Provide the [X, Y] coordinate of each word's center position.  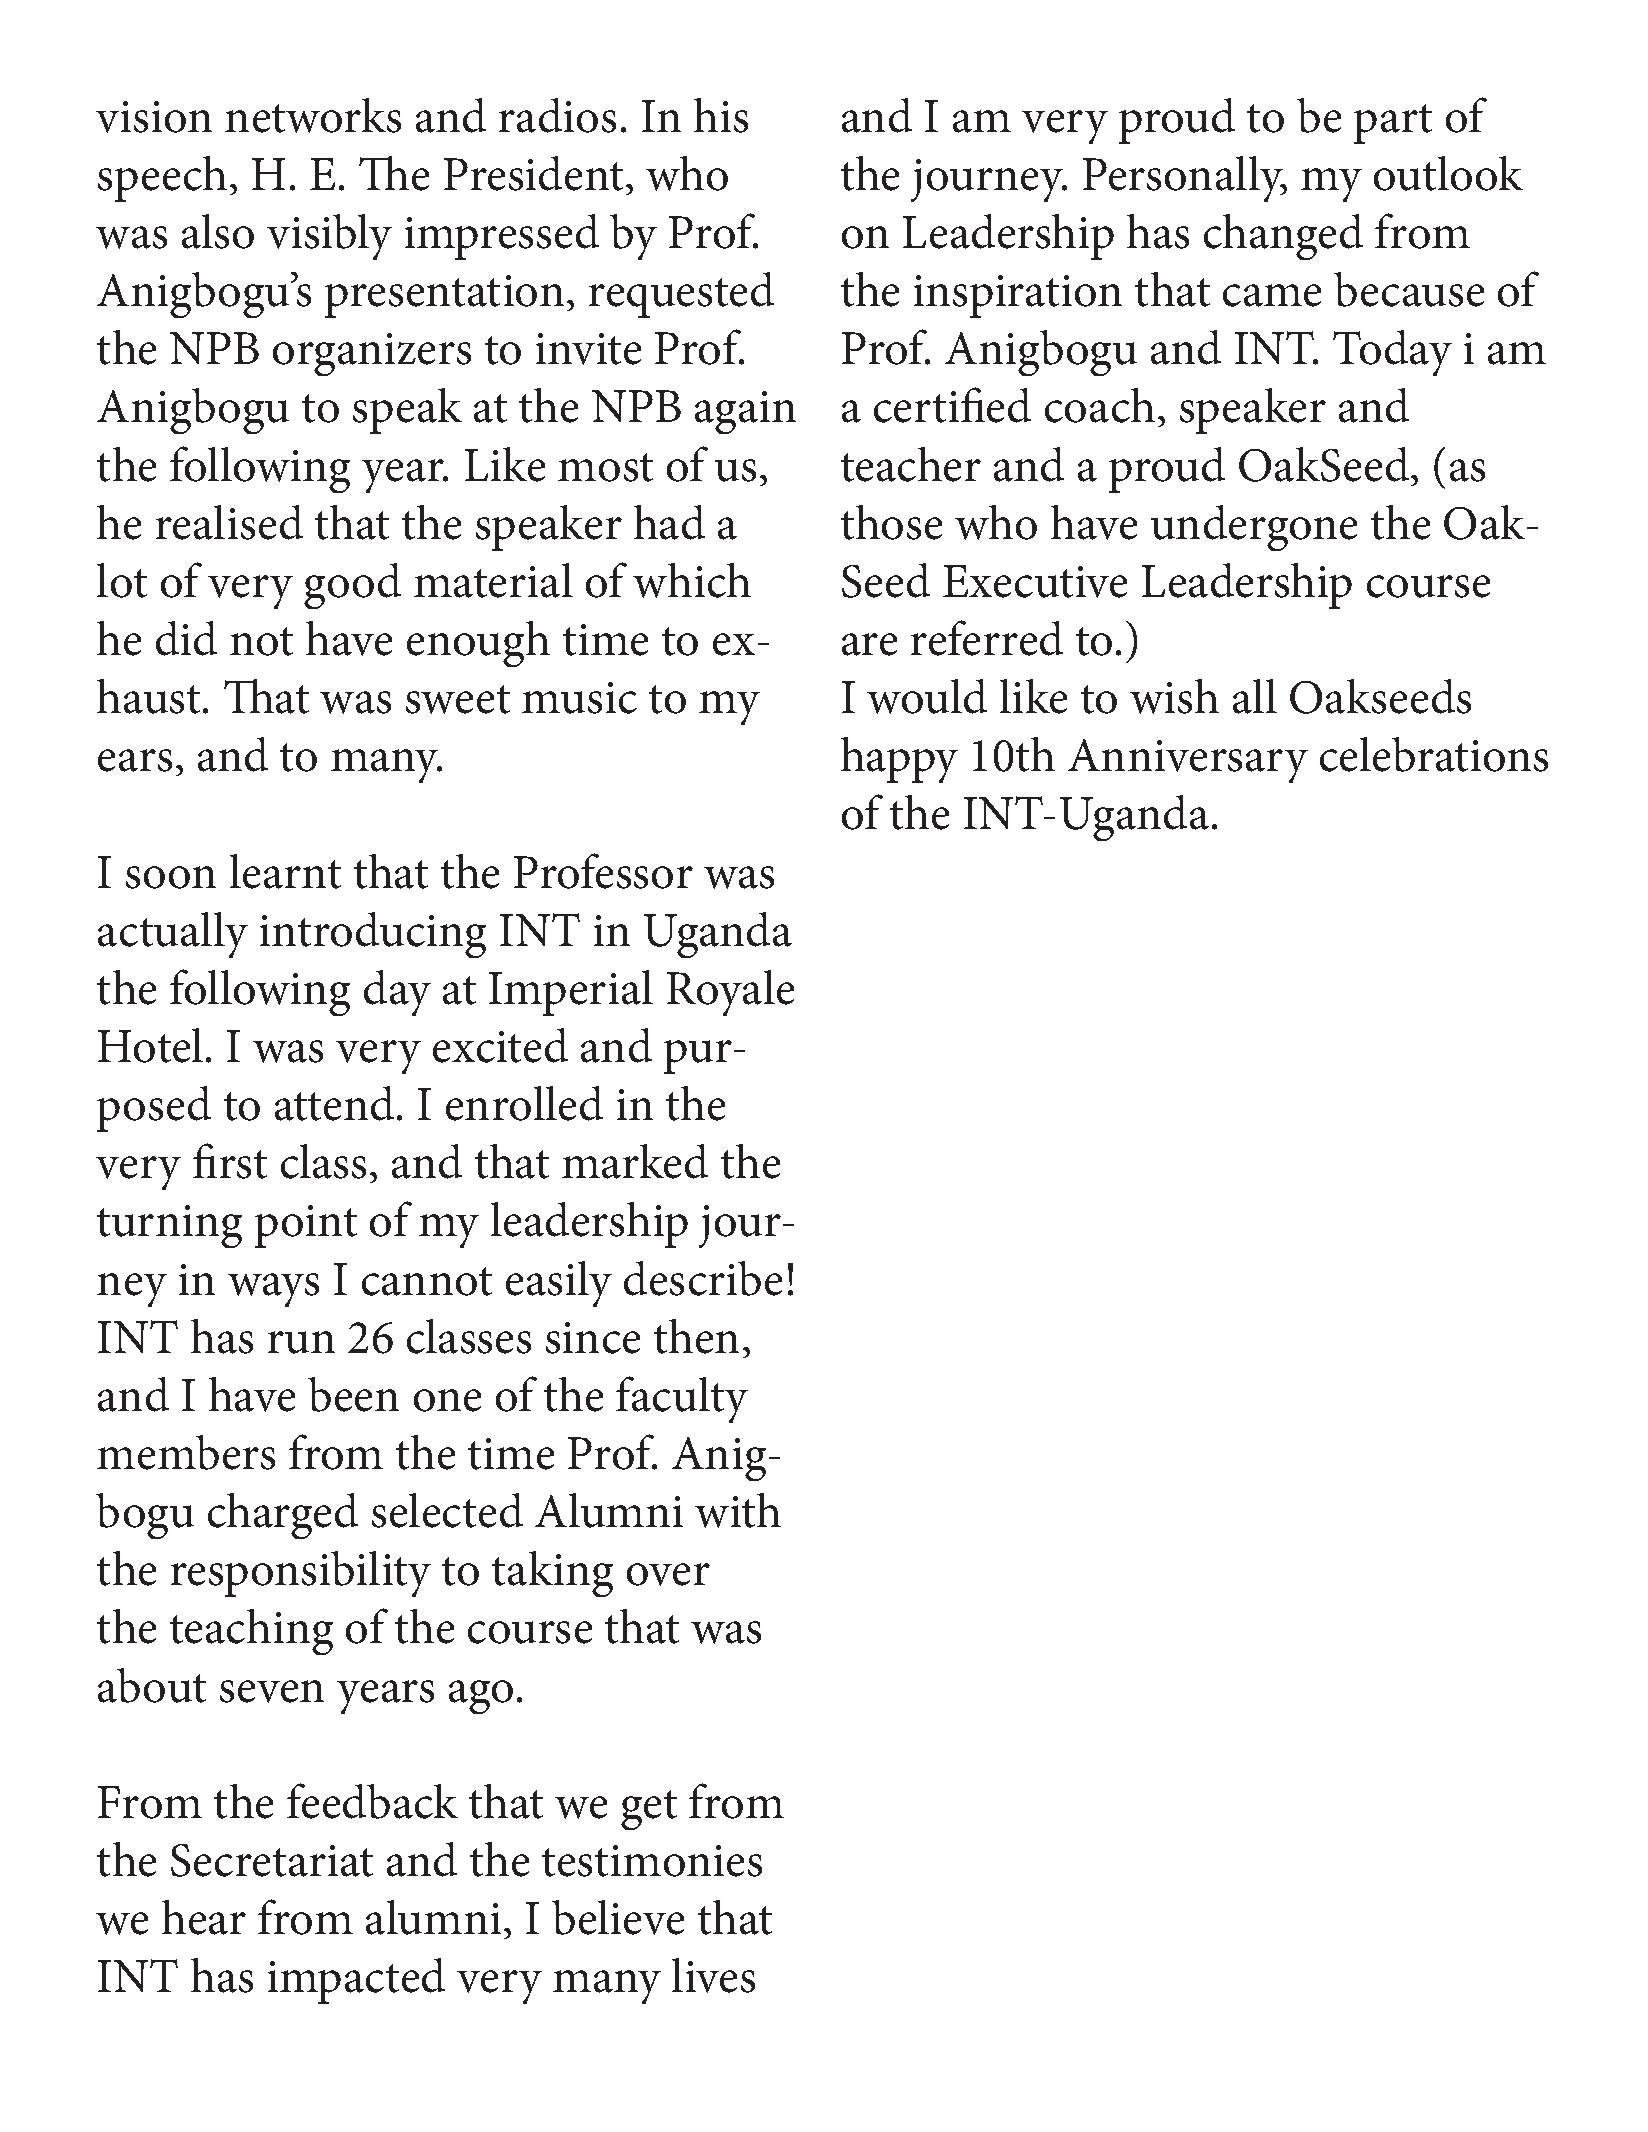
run [301, 1342]
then [696, 1336]
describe [703, 1278]
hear [204, 1917]
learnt [285, 871]
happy [899, 760]
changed [1283, 237]
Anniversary [1188, 761]
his [721, 115]
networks [313, 115]
